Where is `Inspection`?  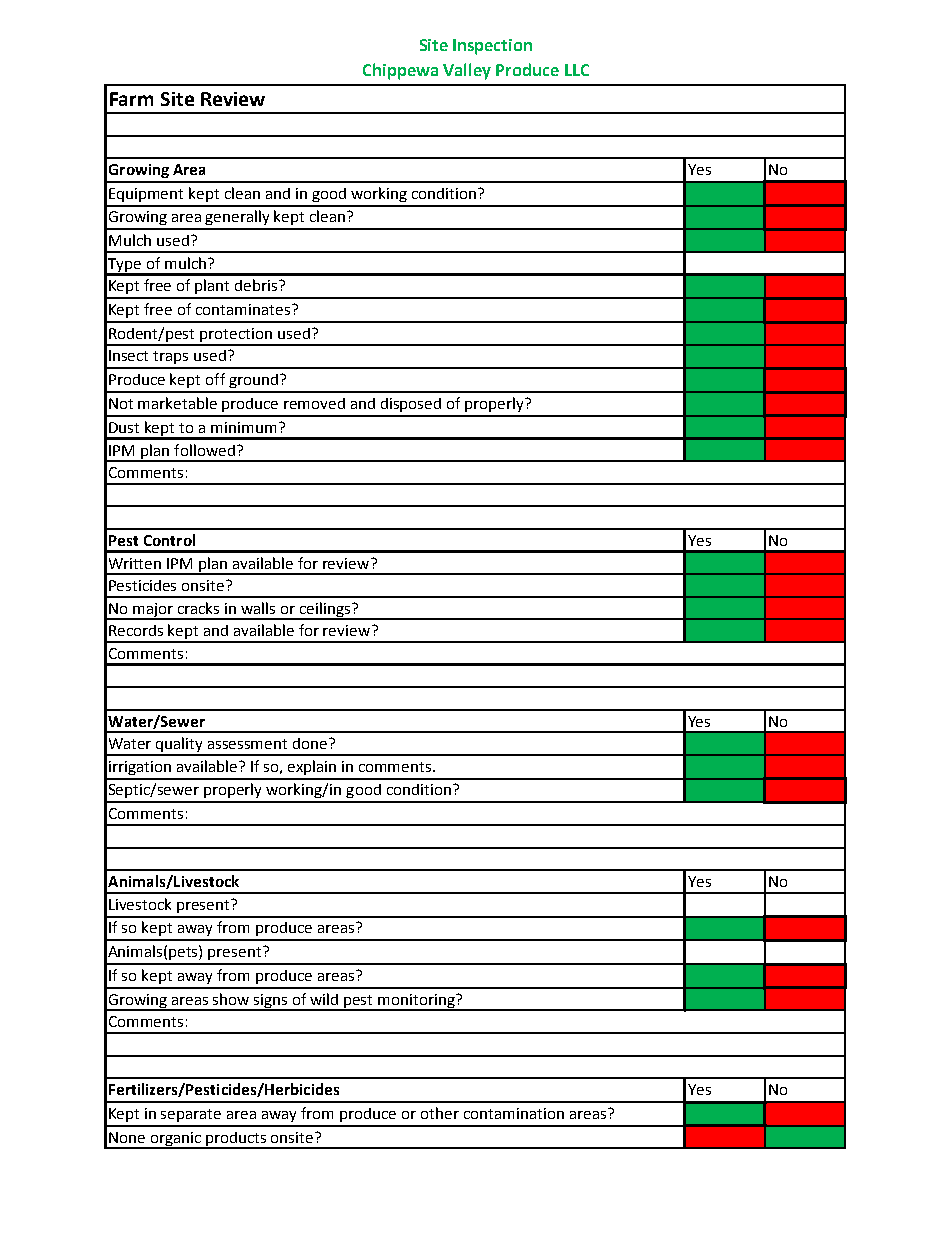
Inspection is located at coordinates (492, 47).
